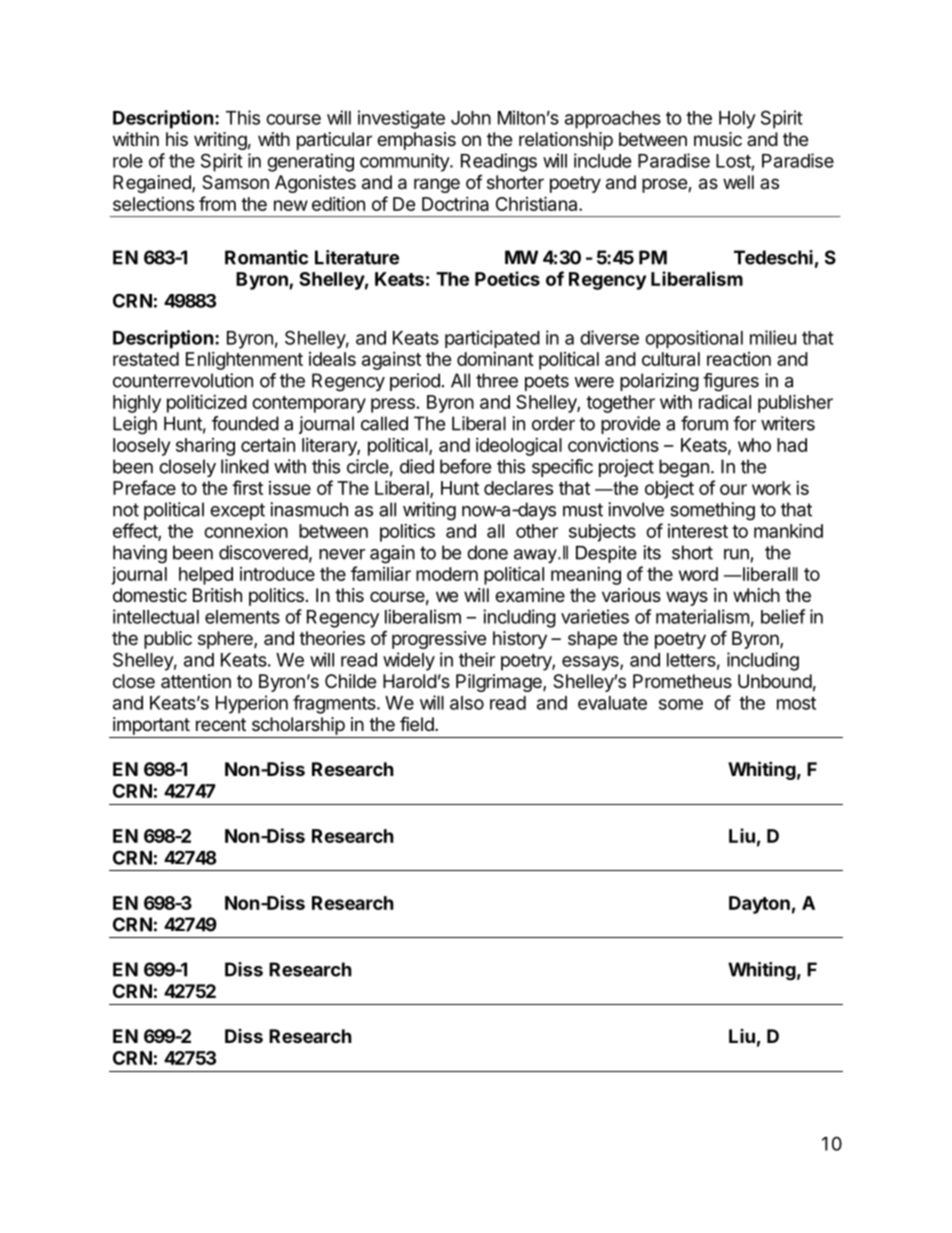 The height and width of the image is (1233, 952). I want to click on Poetics, so click(507, 278).
